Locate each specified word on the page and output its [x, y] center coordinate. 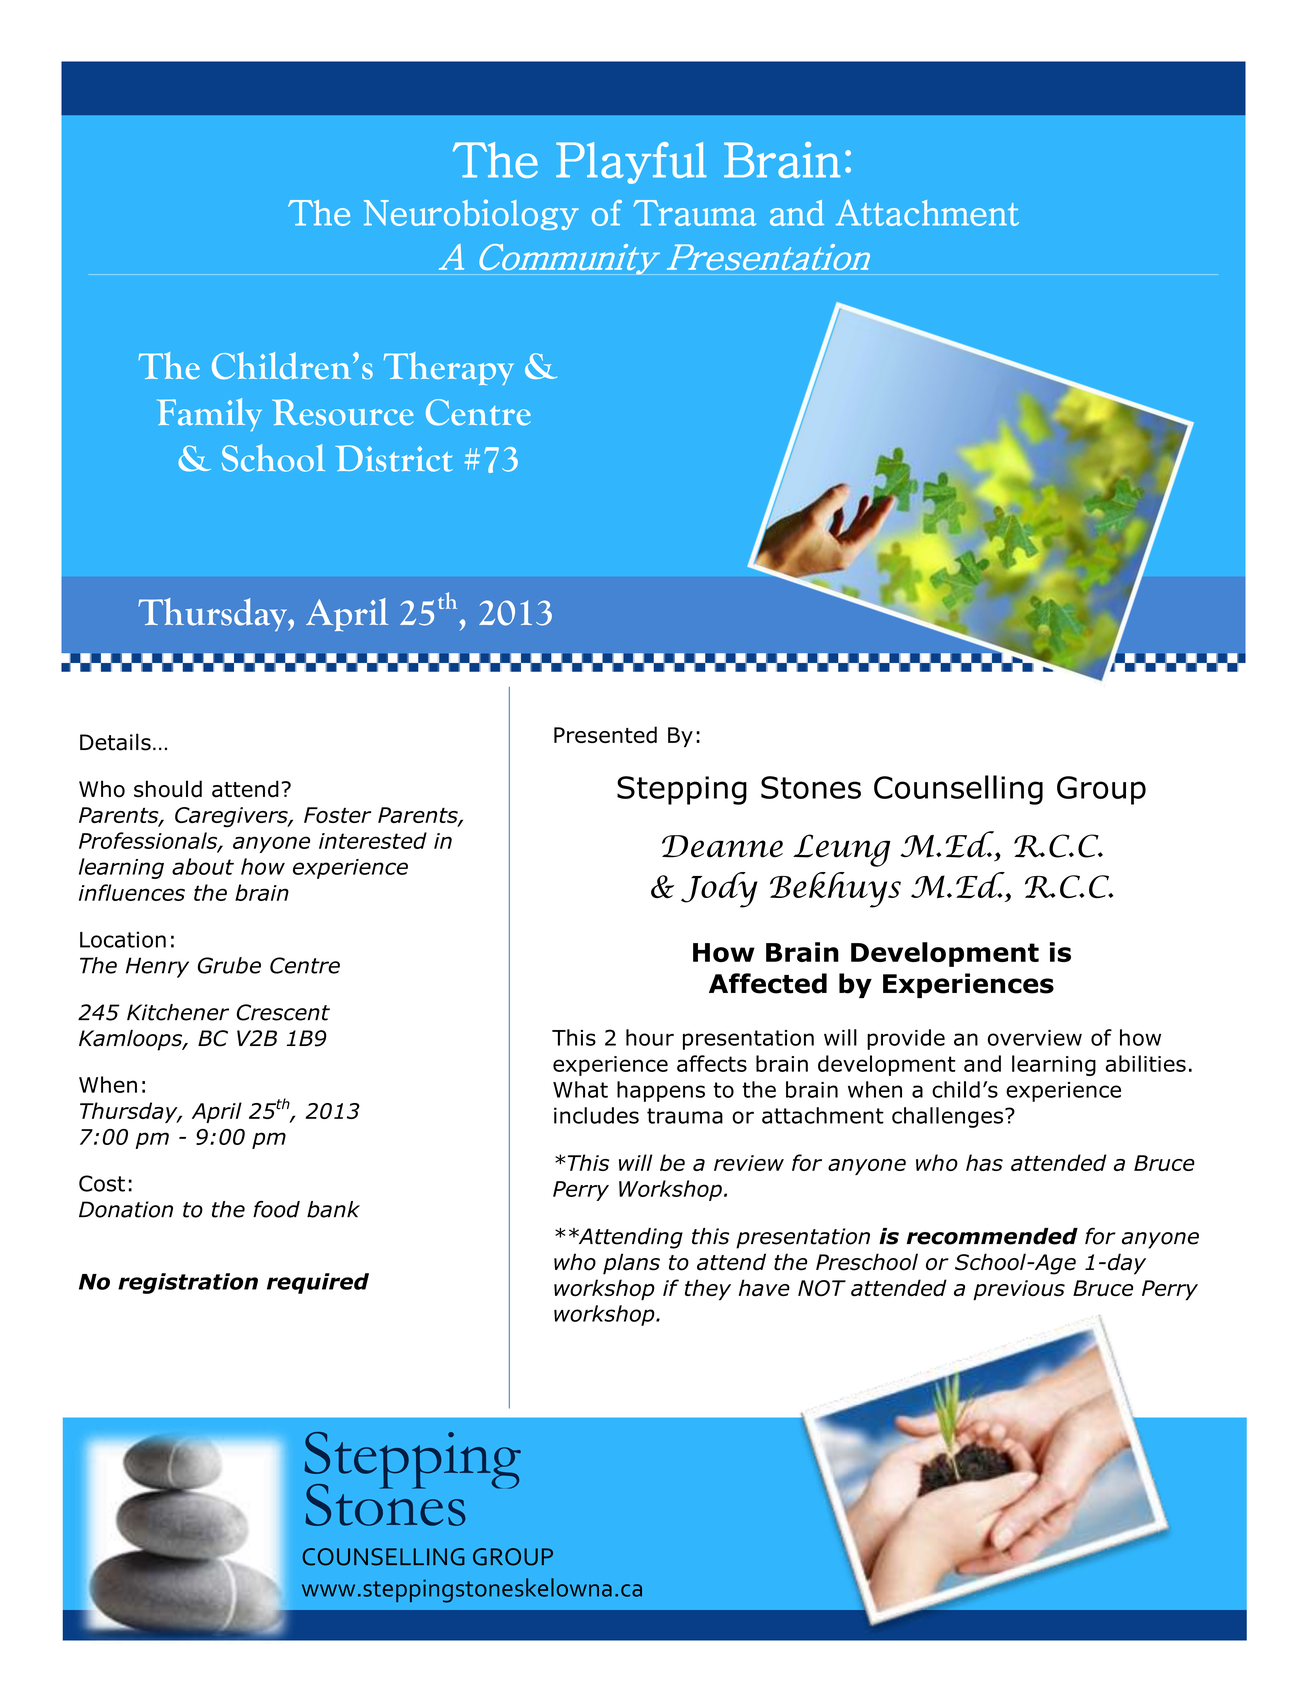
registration [188, 1283]
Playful [631, 163]
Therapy [449, 368]
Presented [605, 734]
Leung [842, 850]
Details [115, 742]
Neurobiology [471, 214]
